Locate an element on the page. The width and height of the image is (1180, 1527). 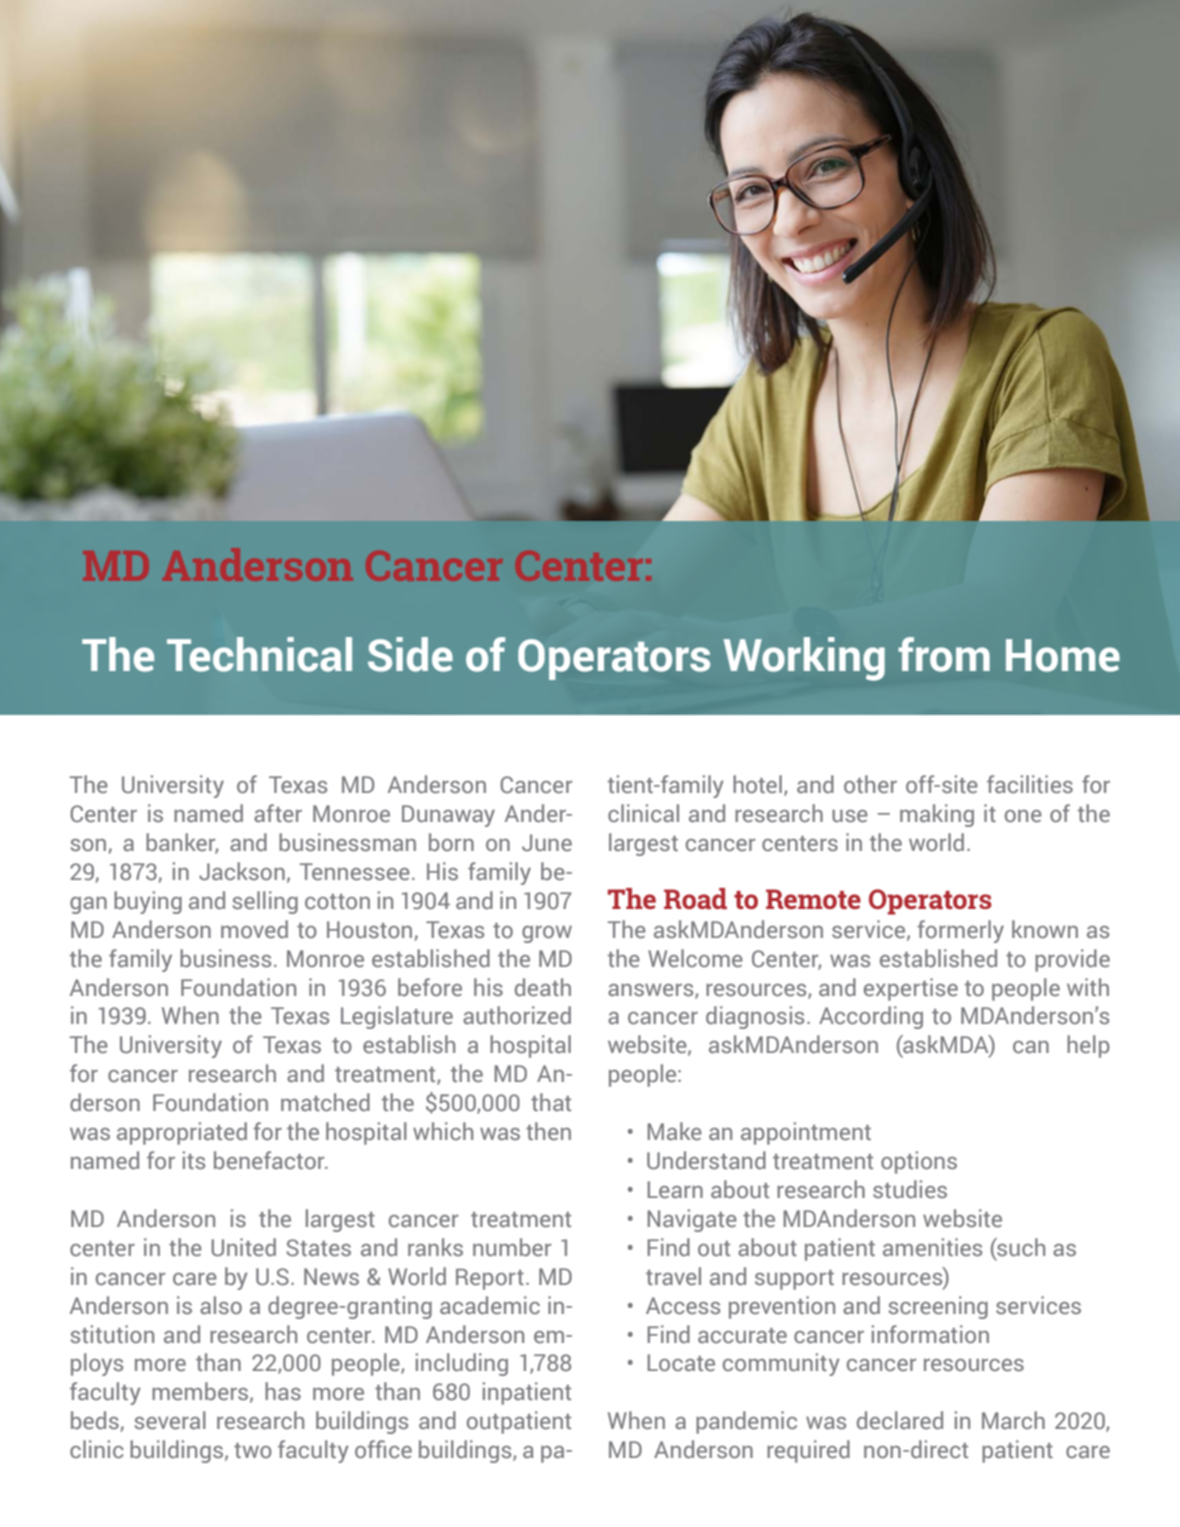
several is located at coordinates (170, 1420).
